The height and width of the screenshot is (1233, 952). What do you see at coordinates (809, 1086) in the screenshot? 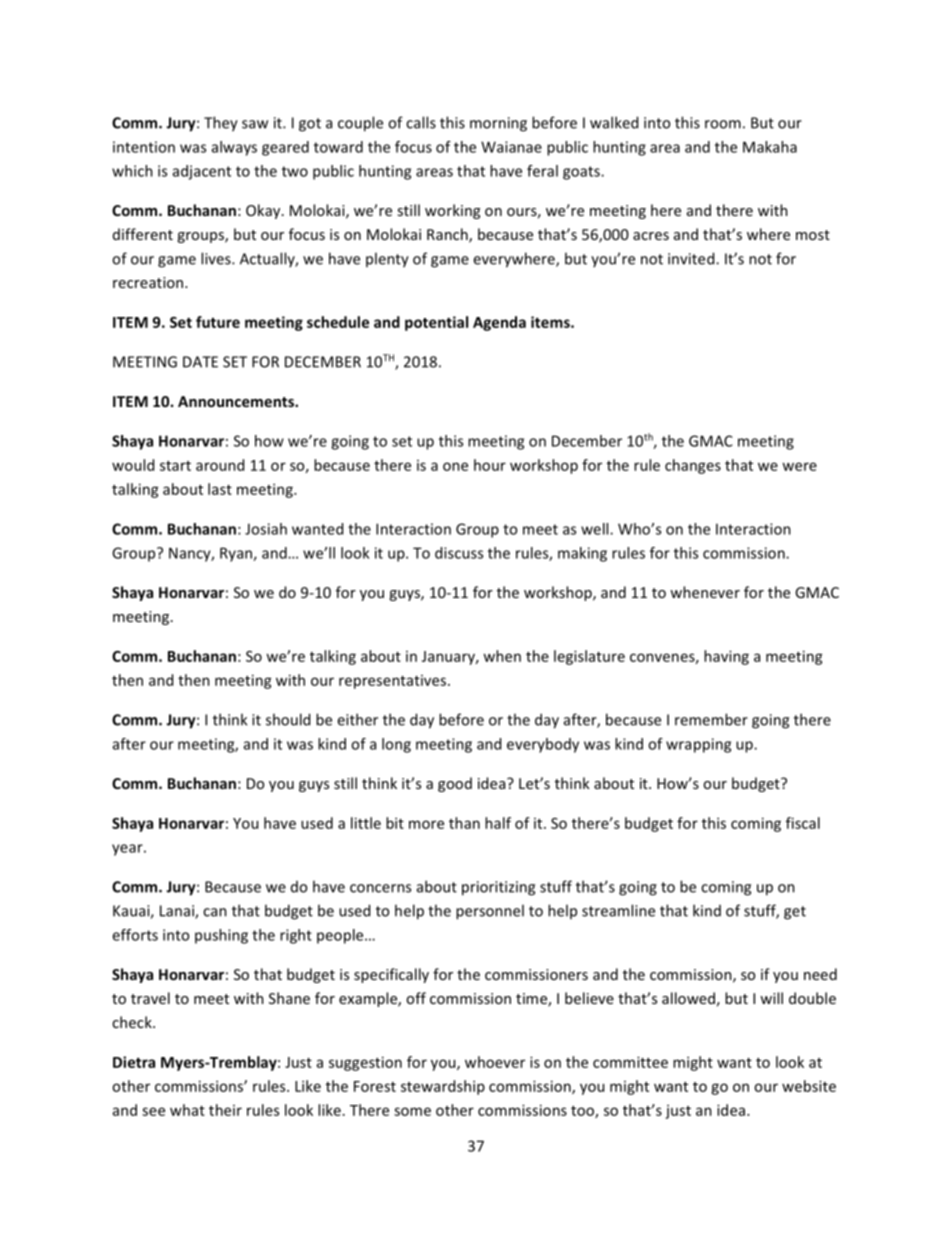
I see `website` at bounding box center [809, 1086].
